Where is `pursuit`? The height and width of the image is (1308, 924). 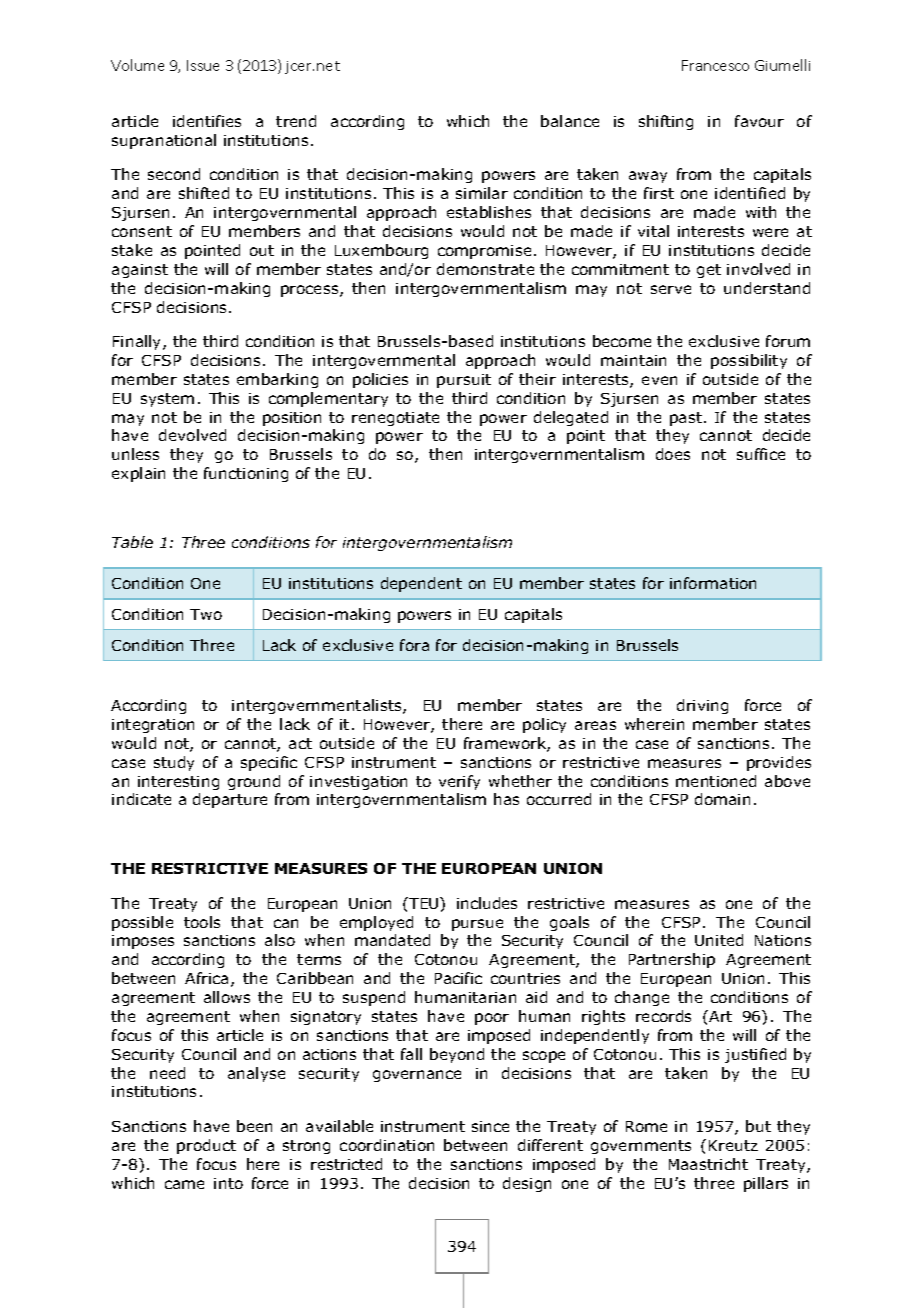
pursuit is located at coordinates (464, 381).
